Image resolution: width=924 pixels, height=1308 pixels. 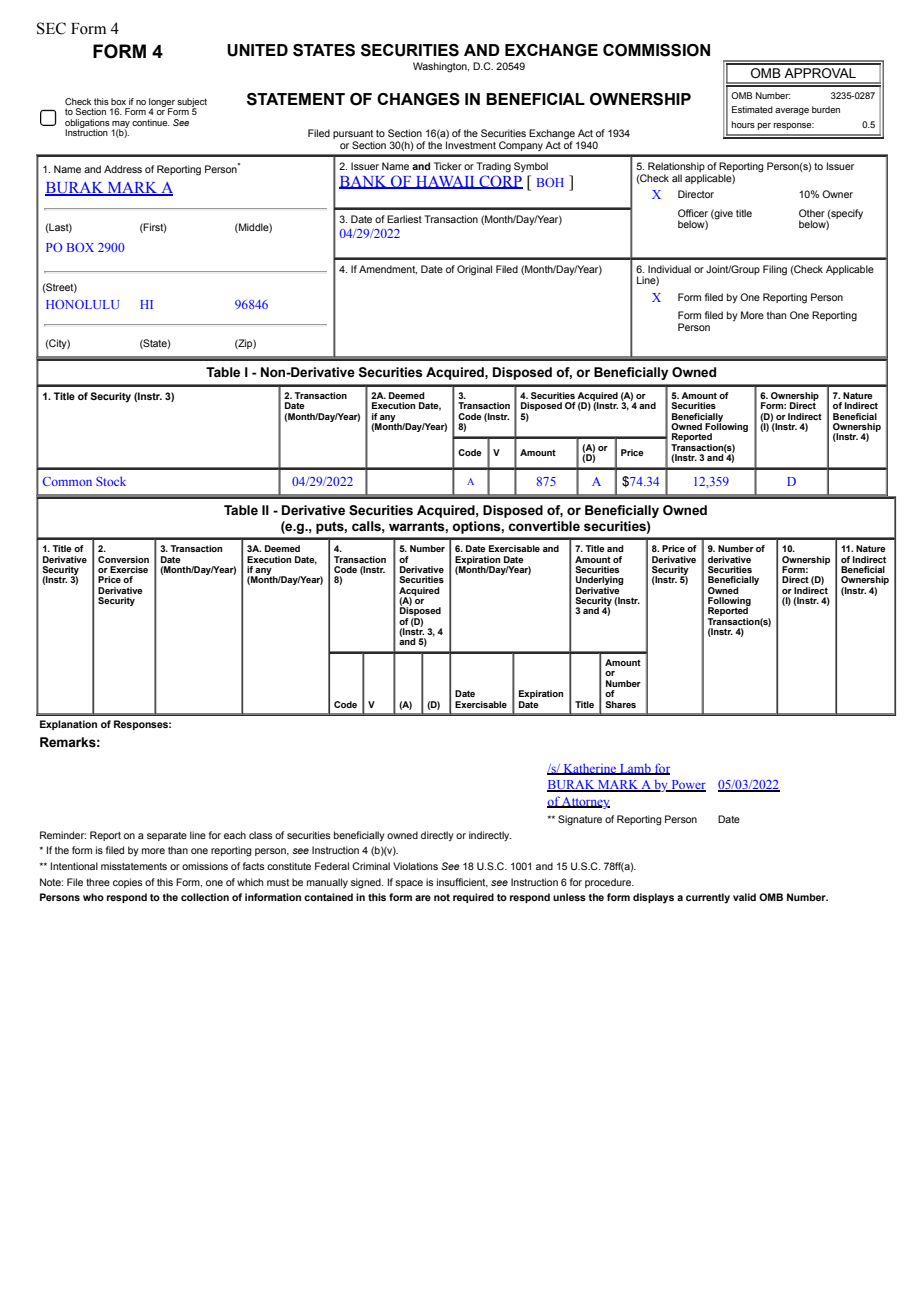 What do you see at coordinates (544, 526) in the screenshot?
I see `convertible` at bounding box center [544, 526].
